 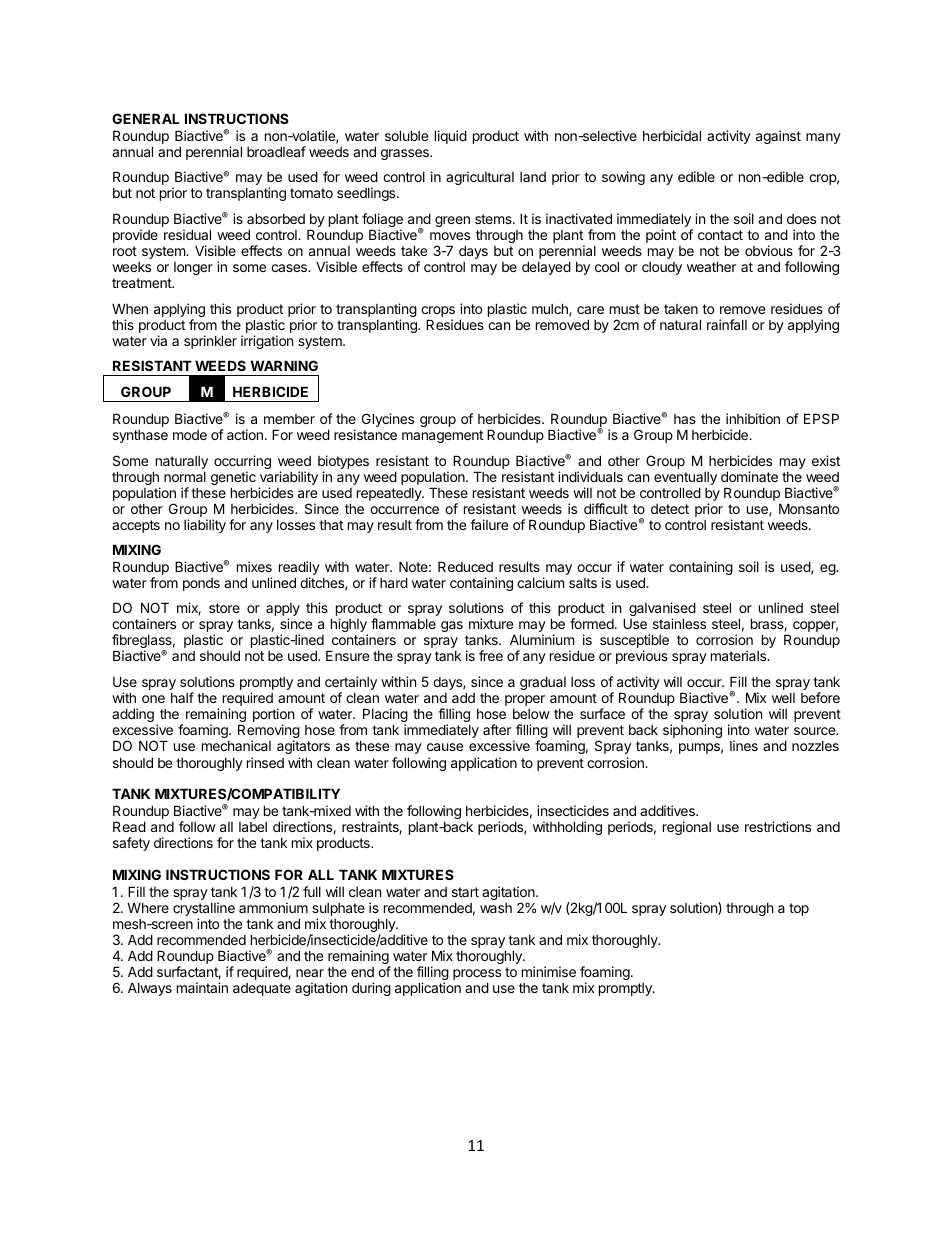 I want to click on management, so click(x=442, y=436).
